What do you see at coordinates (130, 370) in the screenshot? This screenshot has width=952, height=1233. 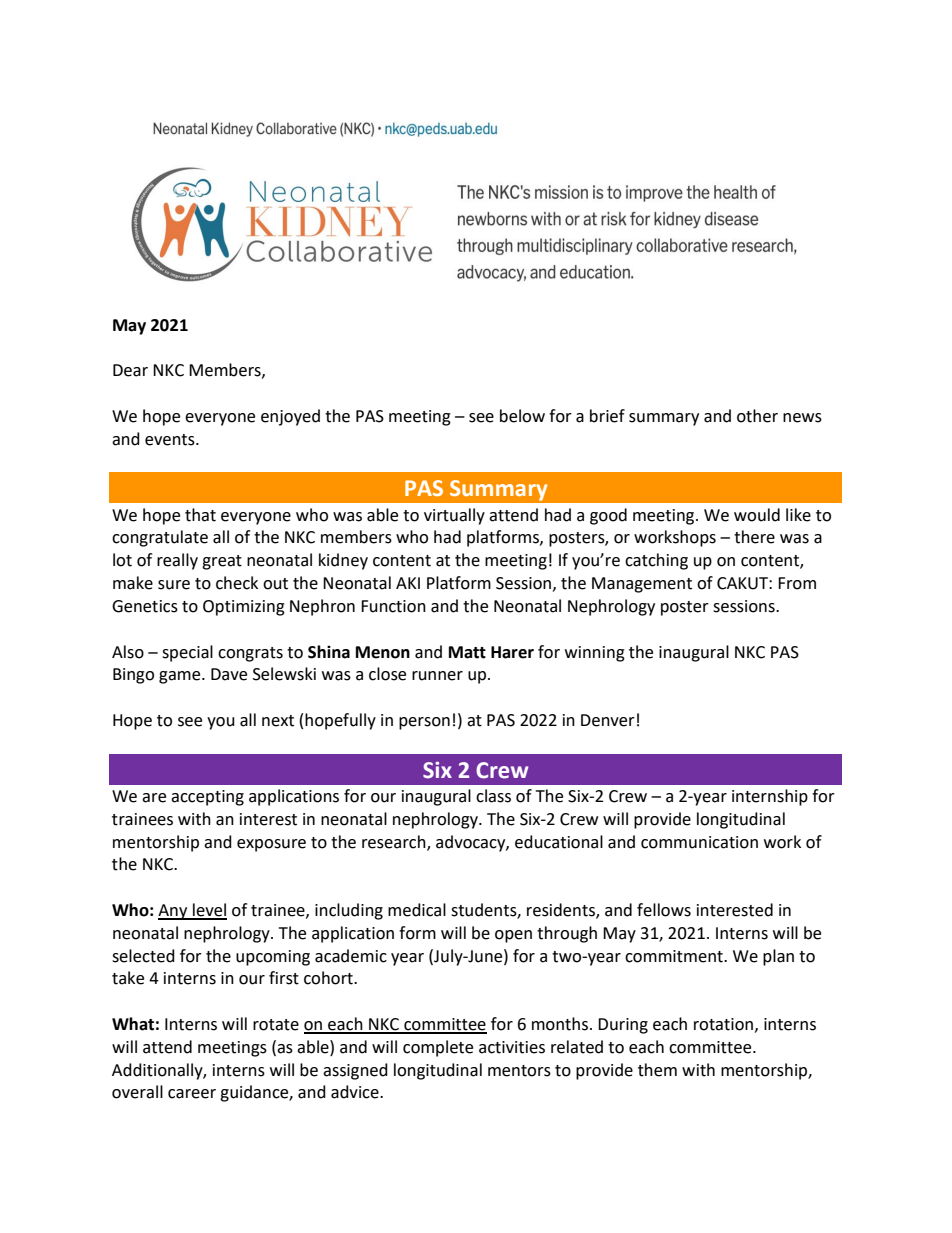 I see `Dear` at bounding box center [130, 370].
